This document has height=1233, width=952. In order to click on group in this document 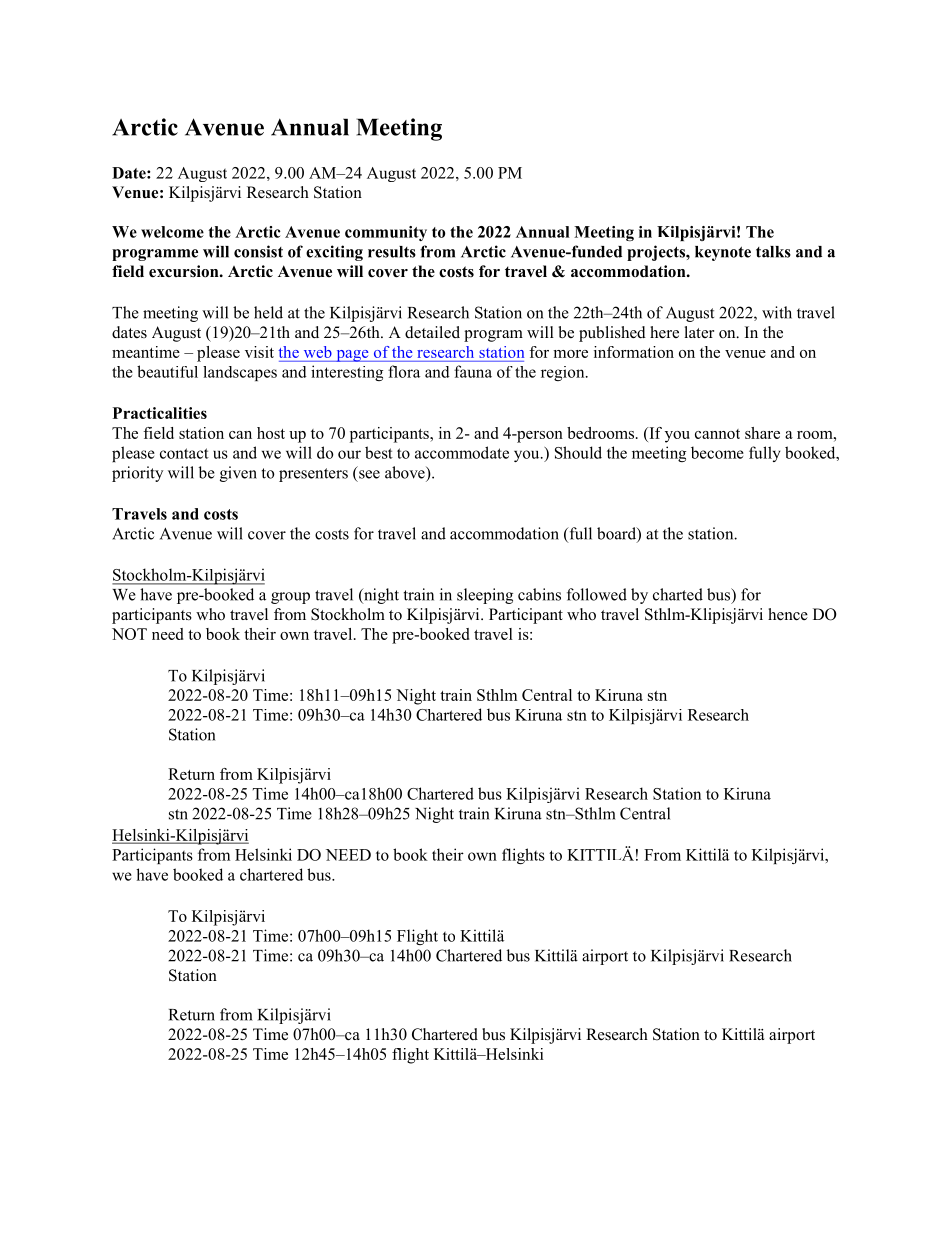, I will do `click(290, 598)`.
